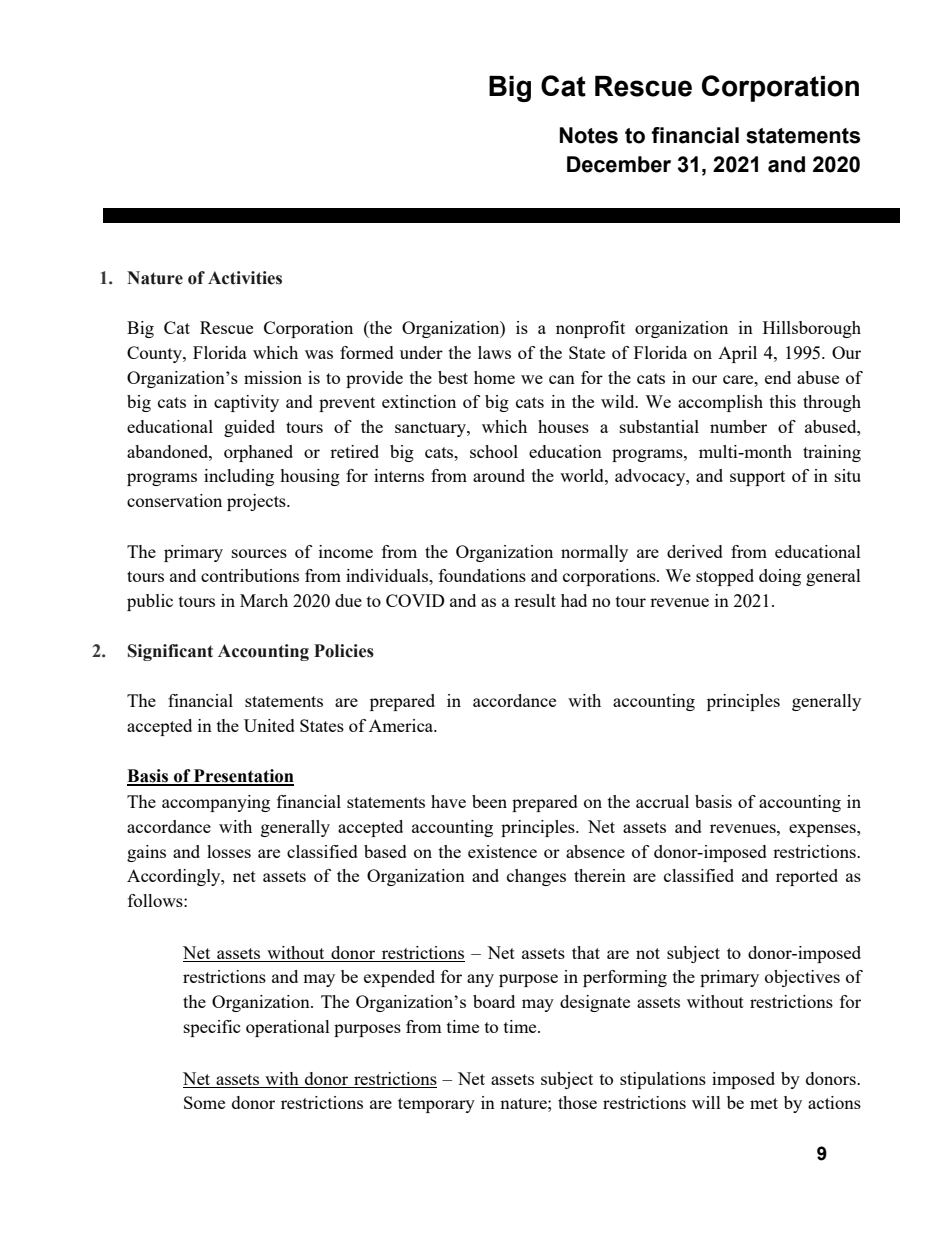 This page has height=1233, width=952. I want to click on including, so click(239, 477).
